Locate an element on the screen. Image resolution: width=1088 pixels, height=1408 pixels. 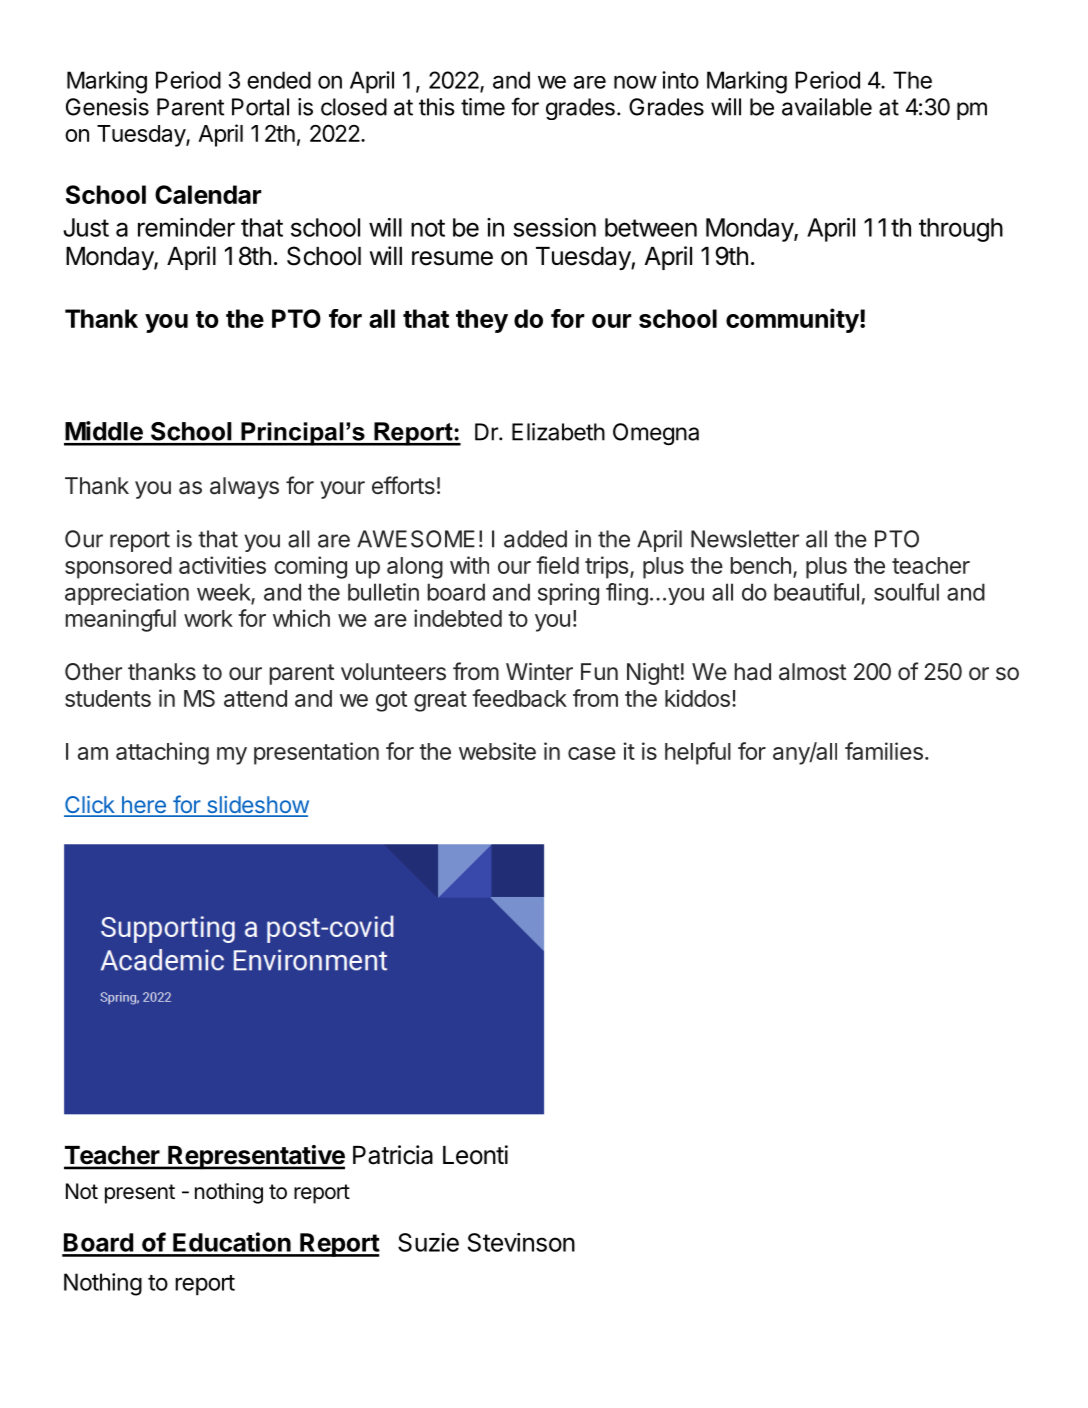
families is located at coordinates (884, 751).
